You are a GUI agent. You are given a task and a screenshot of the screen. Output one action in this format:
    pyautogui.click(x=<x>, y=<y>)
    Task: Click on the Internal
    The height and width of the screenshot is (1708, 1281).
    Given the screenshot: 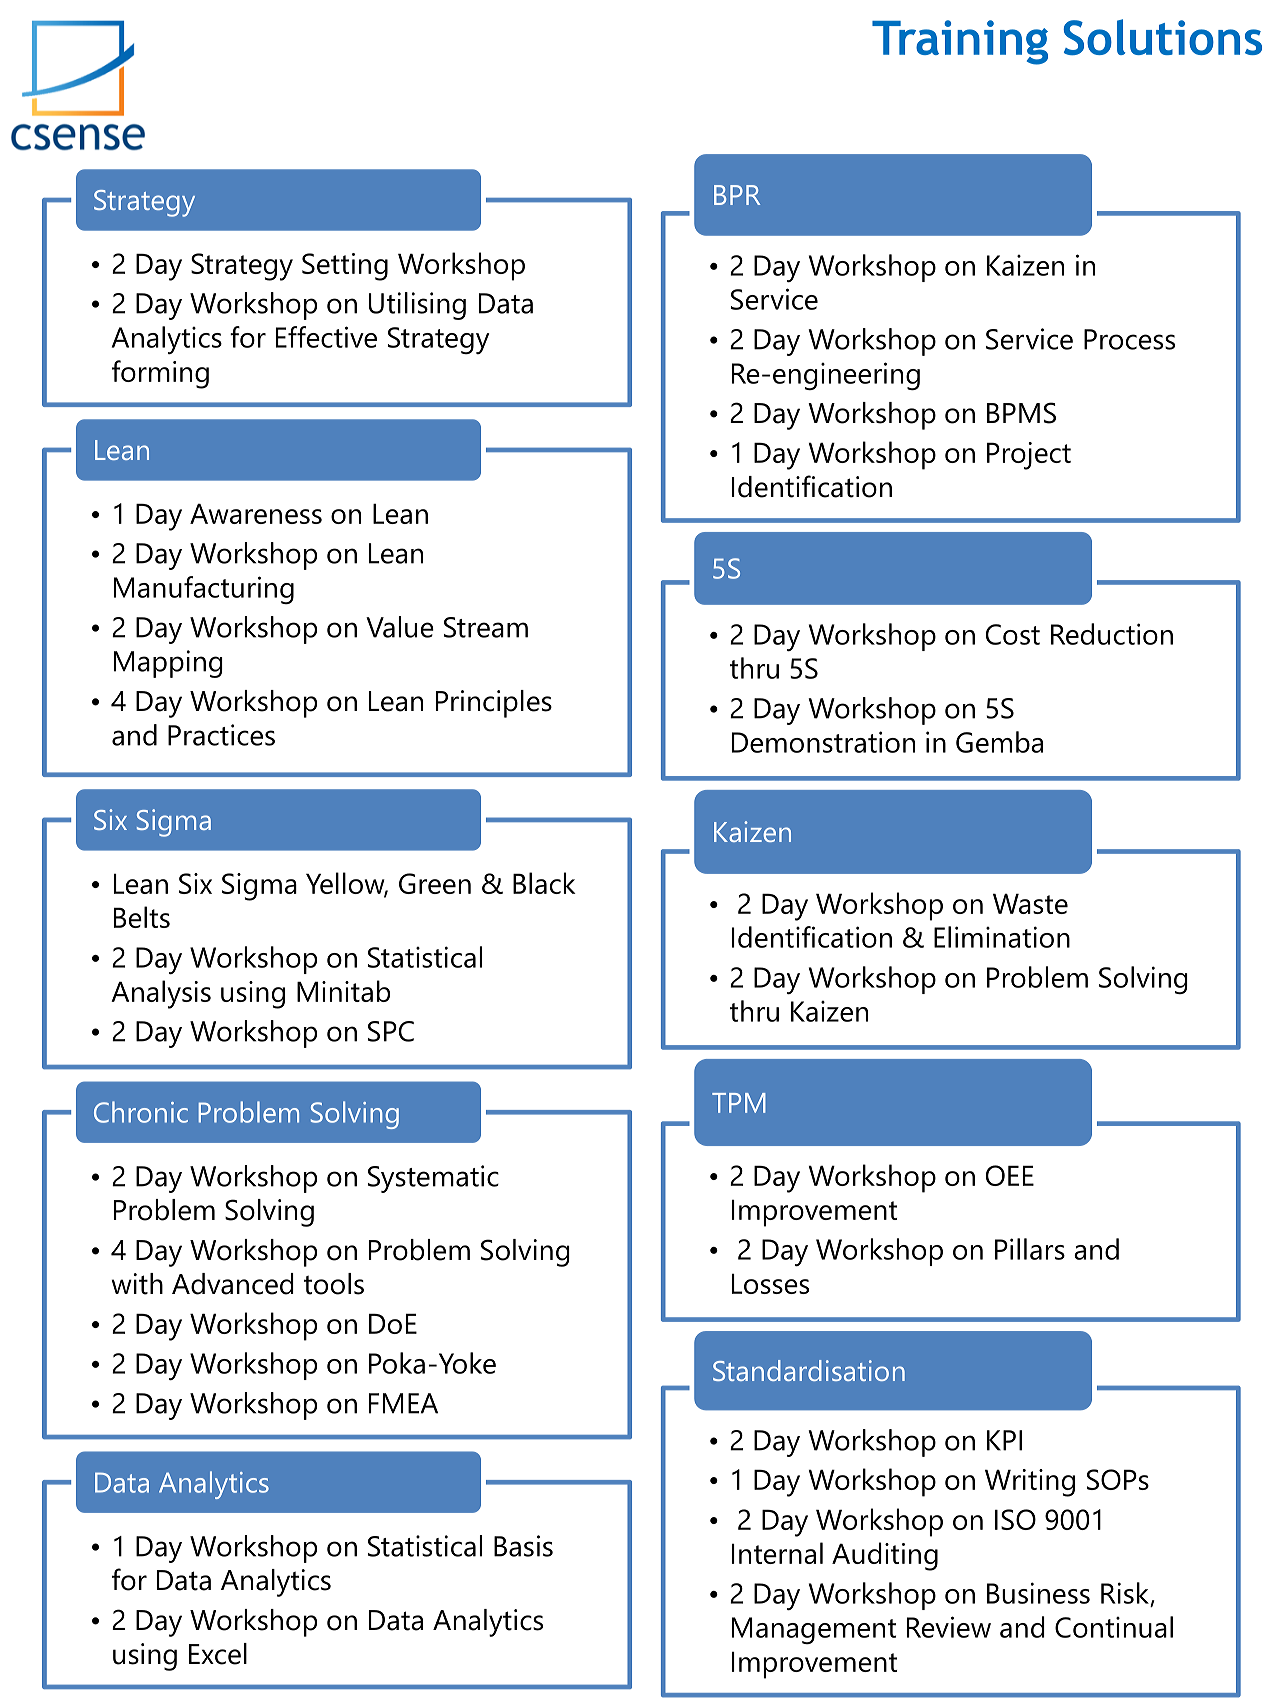 What is the action you would take?
    pyautogui.click(x=777, y=1553)
